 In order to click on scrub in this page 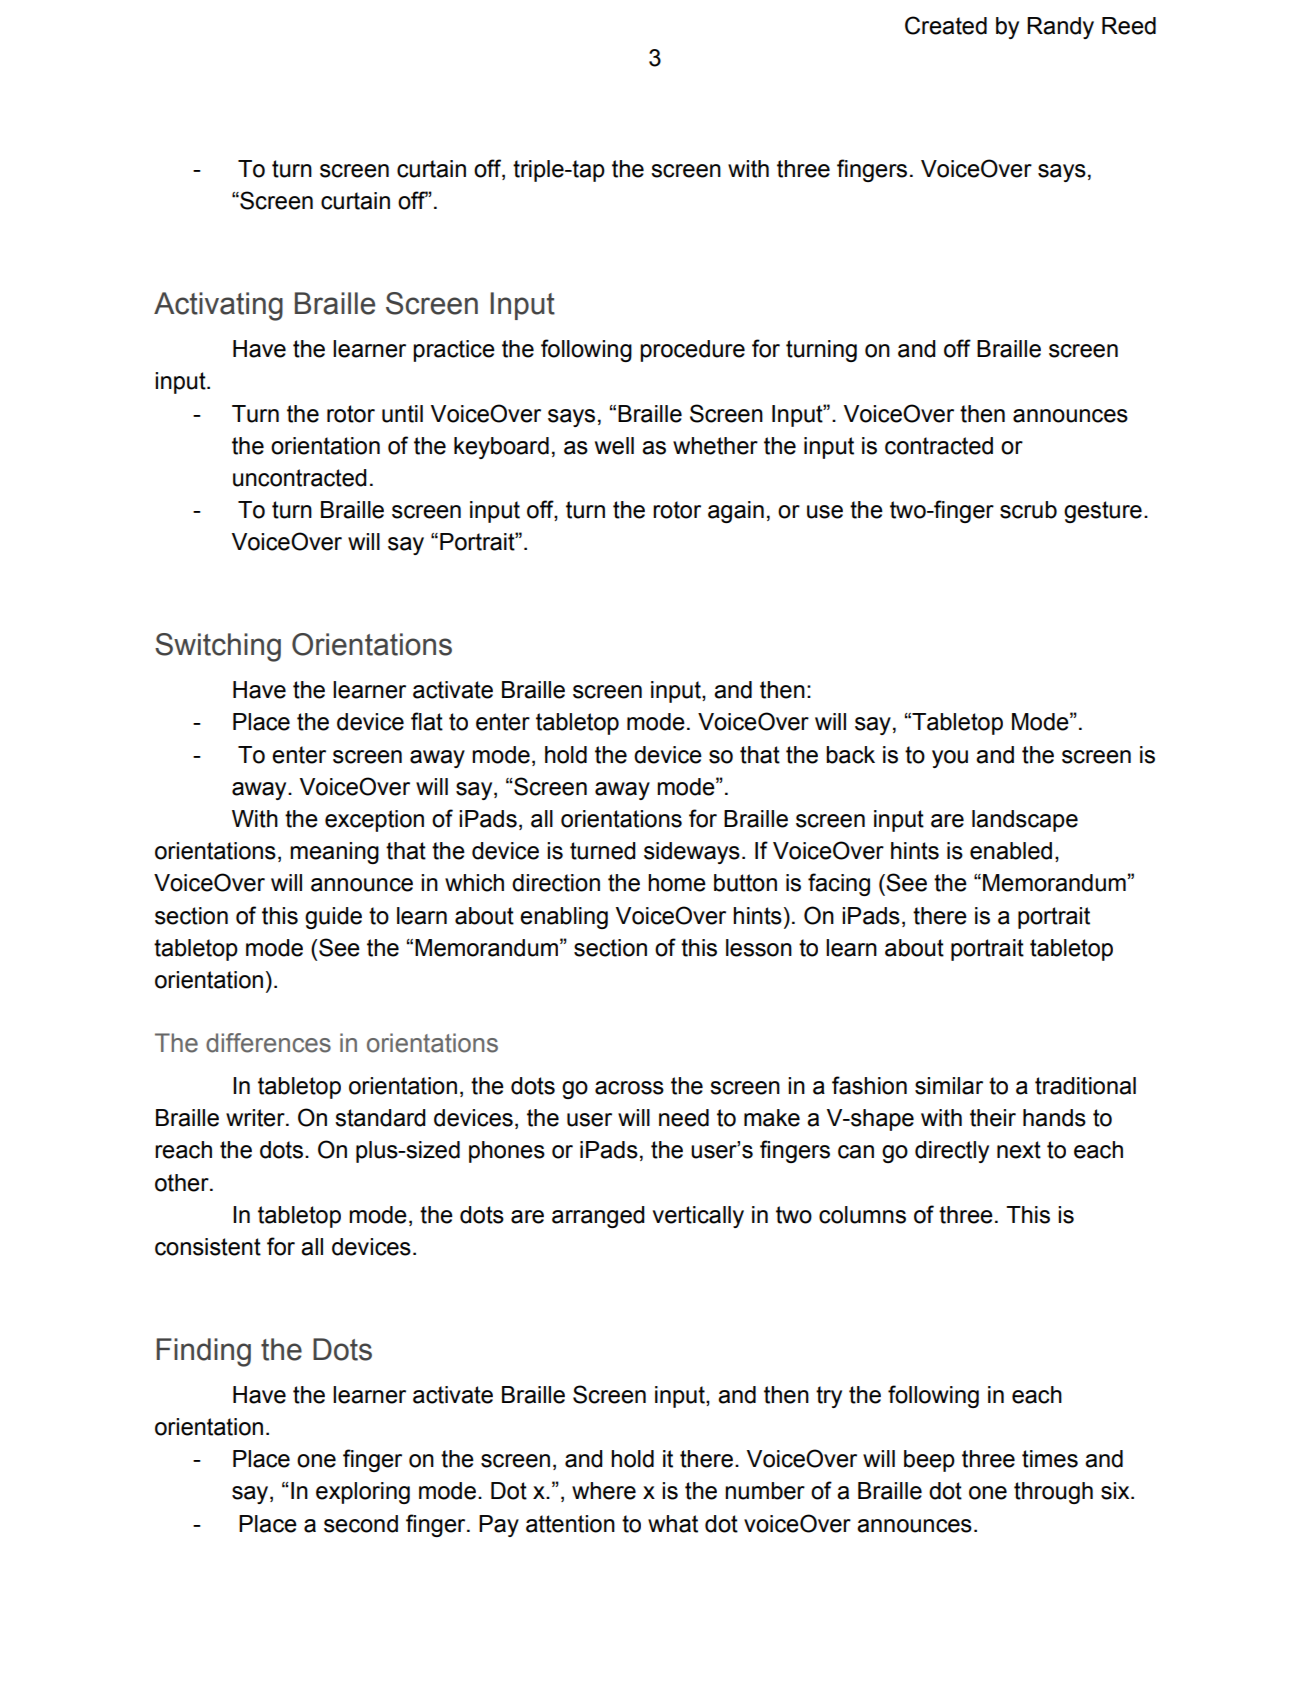, I will do `click(1028, 510)`.
